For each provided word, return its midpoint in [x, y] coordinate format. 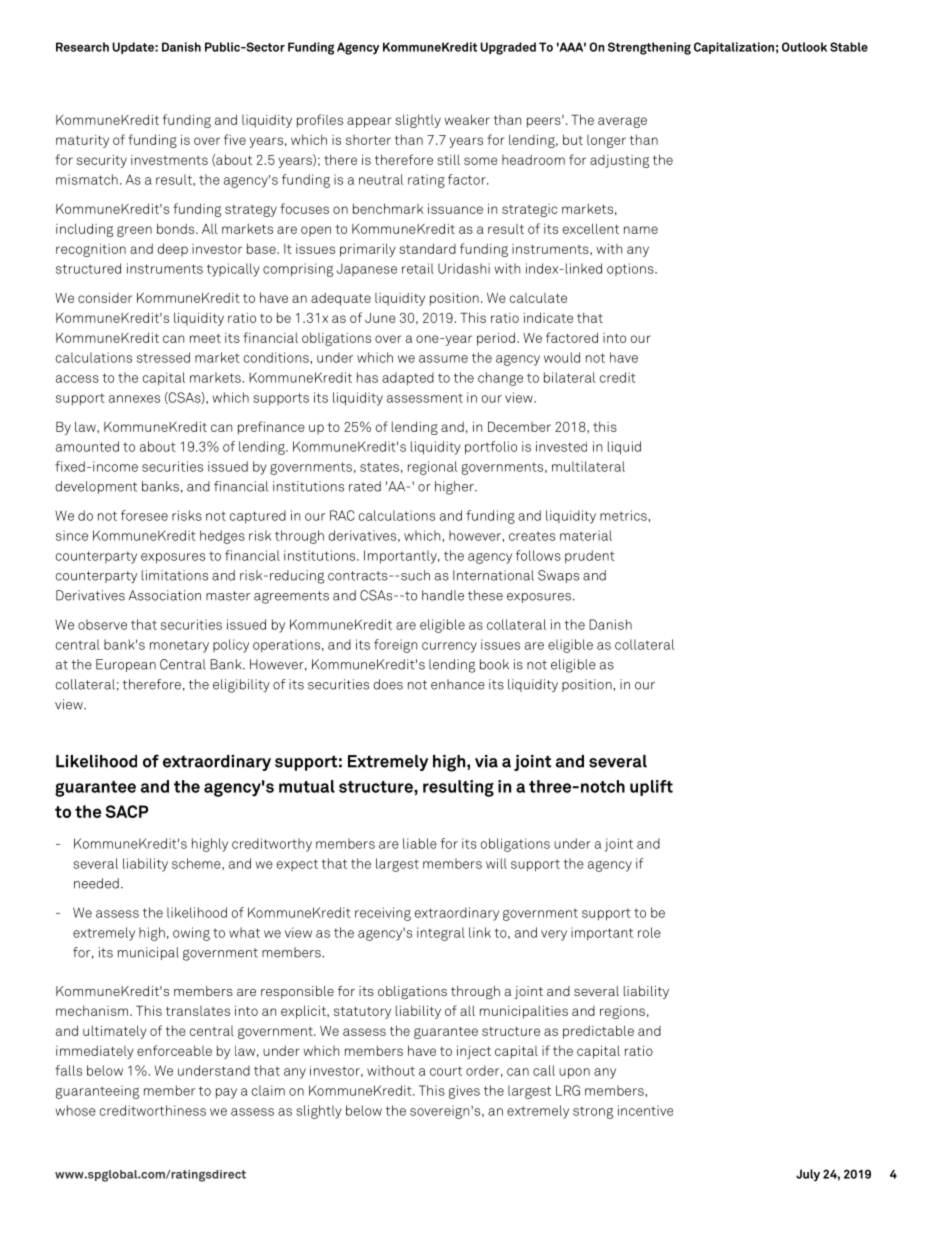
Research [82, 47]
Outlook [804, 47]
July [808, 1175]
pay [226, 1093]
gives [464, 1092]
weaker [467, 119]
